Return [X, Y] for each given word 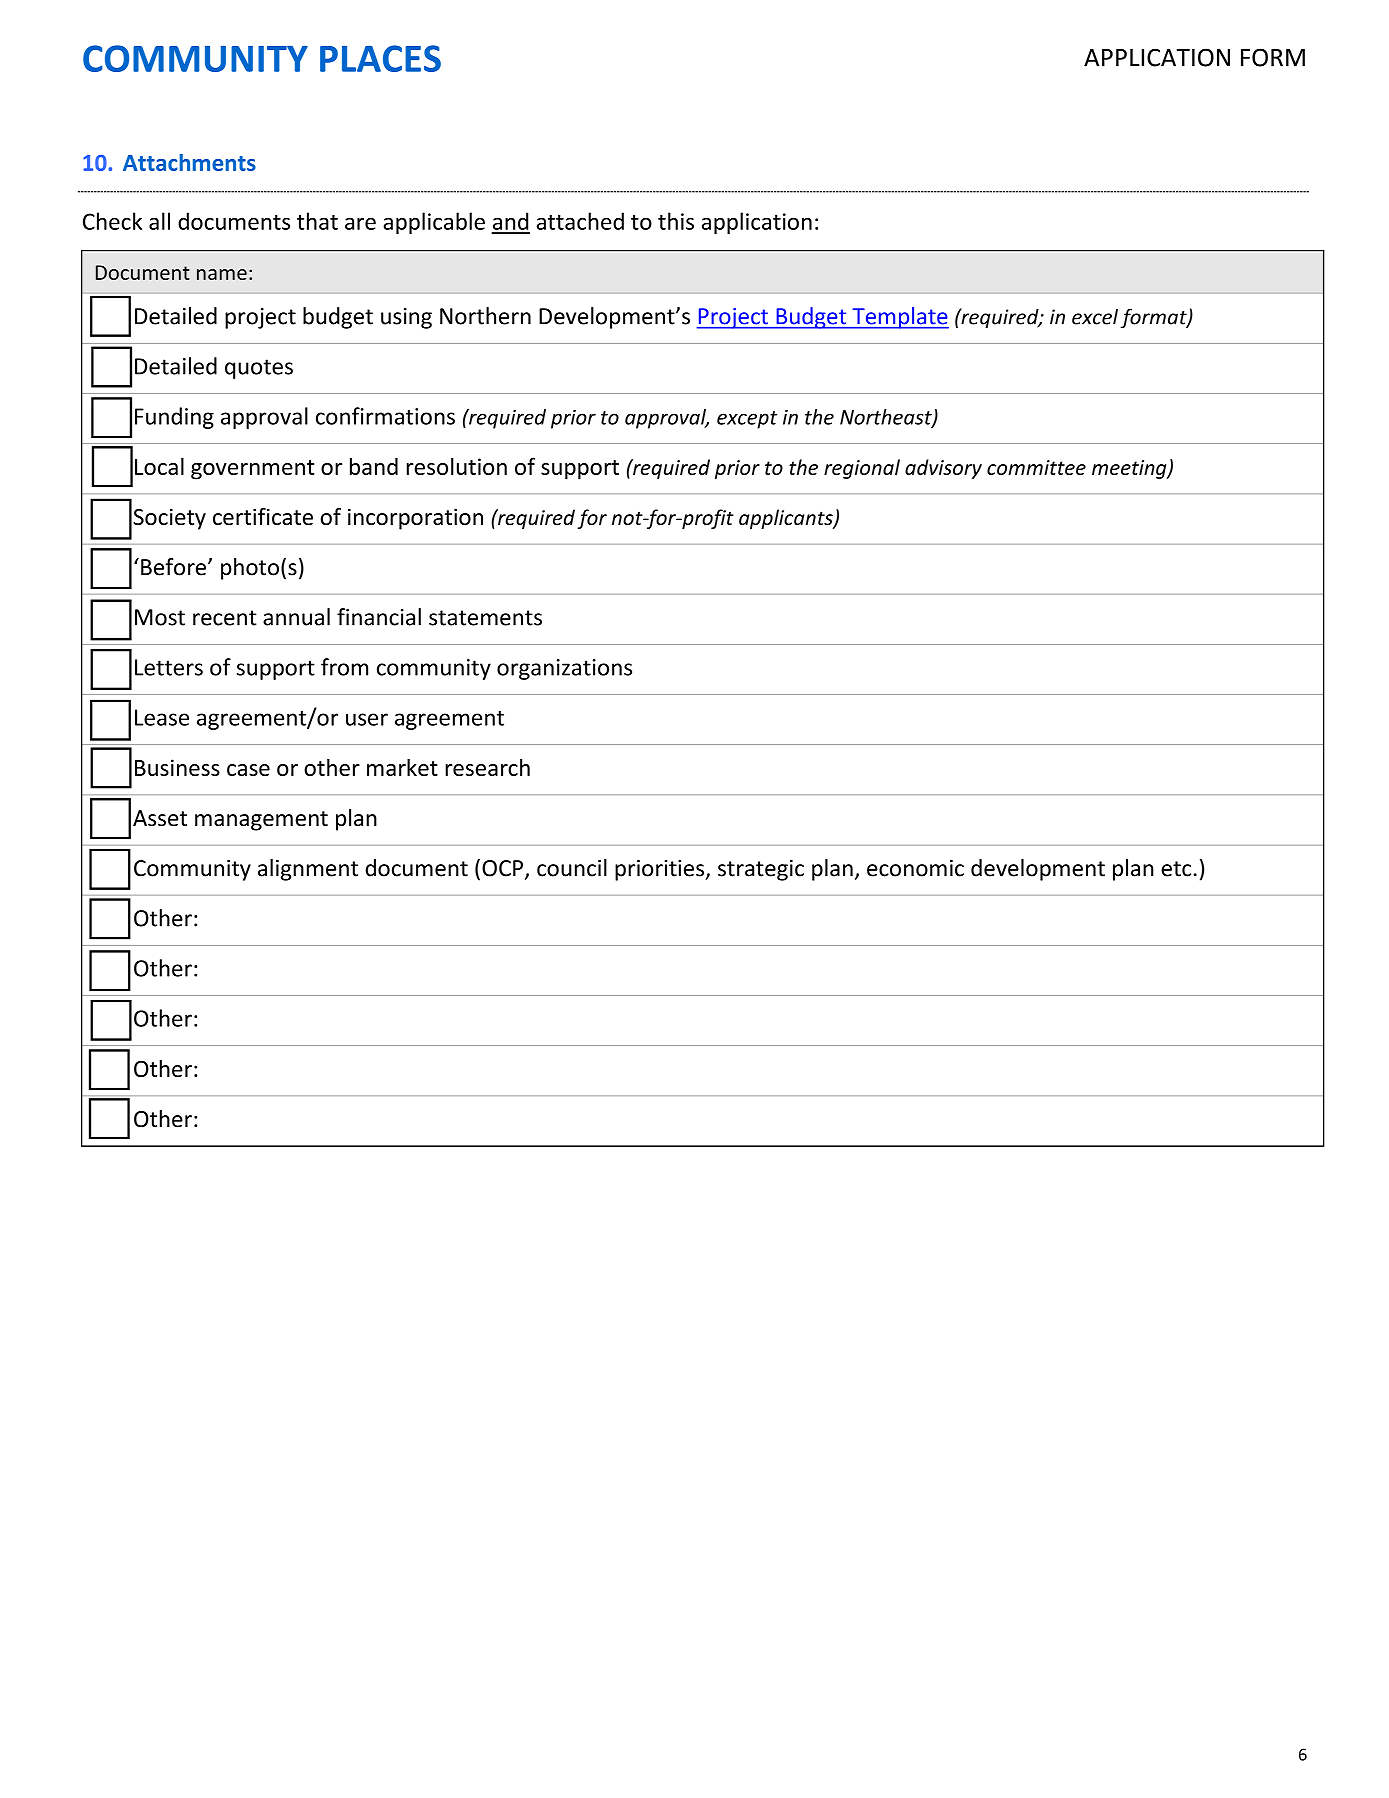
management [261, 821]
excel [1095, 317]
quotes [259, 369]
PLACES [380, 58]
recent [225, 618]
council [572, 868]
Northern [485, 316]
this [676, 221]
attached [580, 221]
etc [1176, 869]
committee [1036, 467]
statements [485, 618]
